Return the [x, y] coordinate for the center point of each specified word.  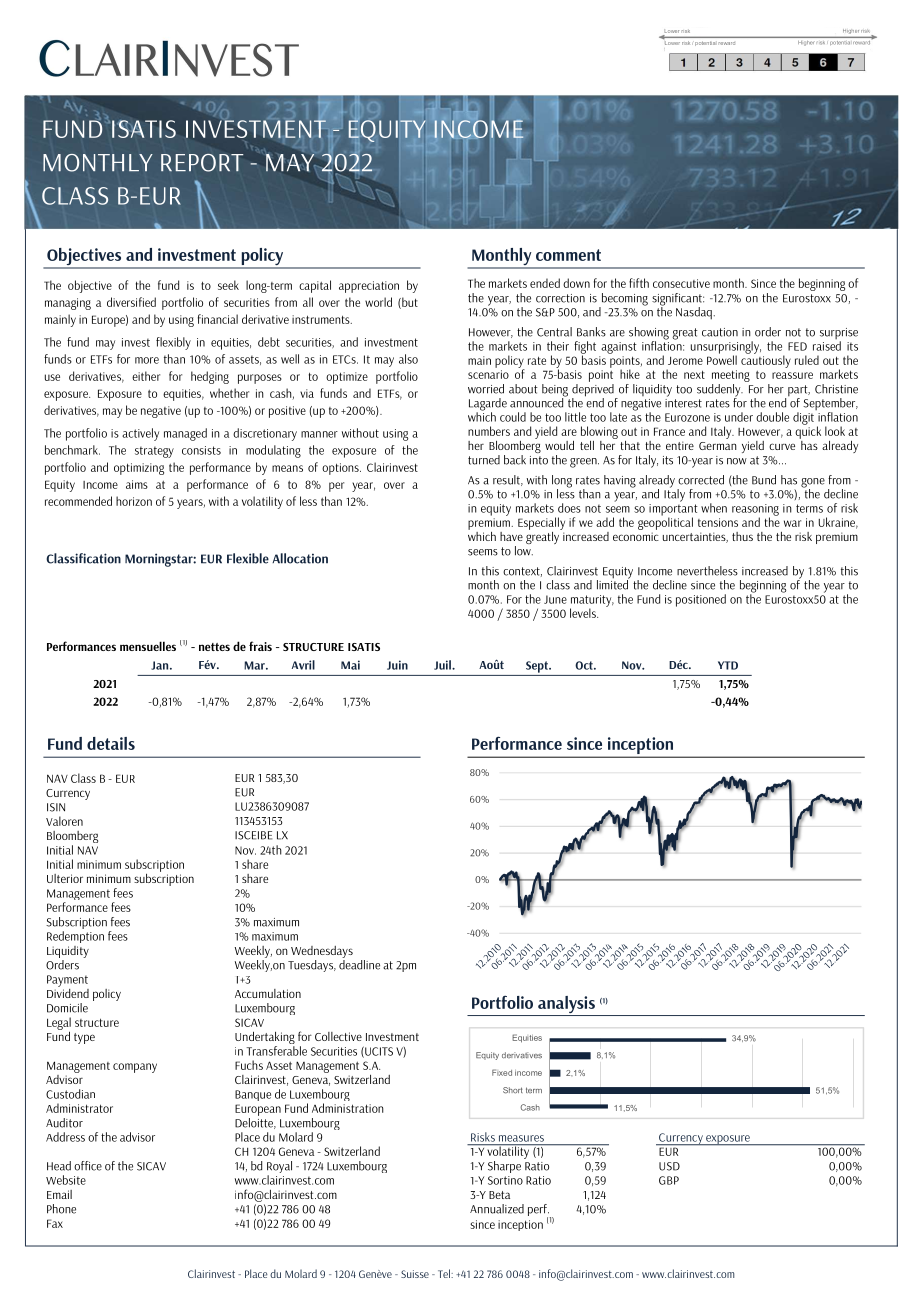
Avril [303, 665]
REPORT [202, 163]
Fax [55, 1223]
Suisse [415, 1274]
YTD [728, 665]
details [111, 743]
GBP [669, 1180]
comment [568, 255]
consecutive [681, 283]
